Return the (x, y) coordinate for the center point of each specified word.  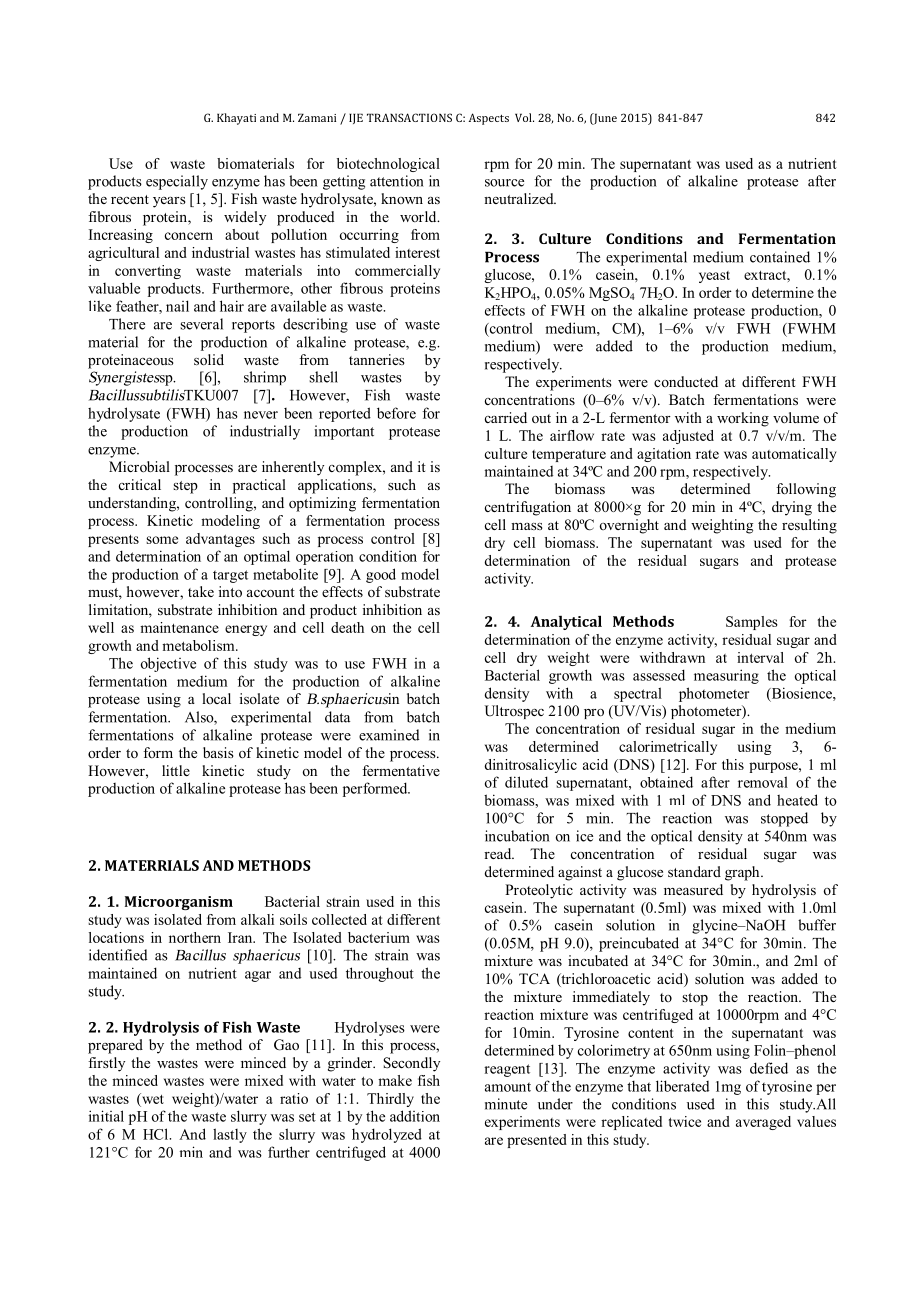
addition (415, 1116)
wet (152, 1098)
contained (780, 257)
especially (177, 182)
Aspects (489, 119)
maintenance (179, 627)
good (381, 575)
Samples (752, 623)
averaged (763, 1123)
